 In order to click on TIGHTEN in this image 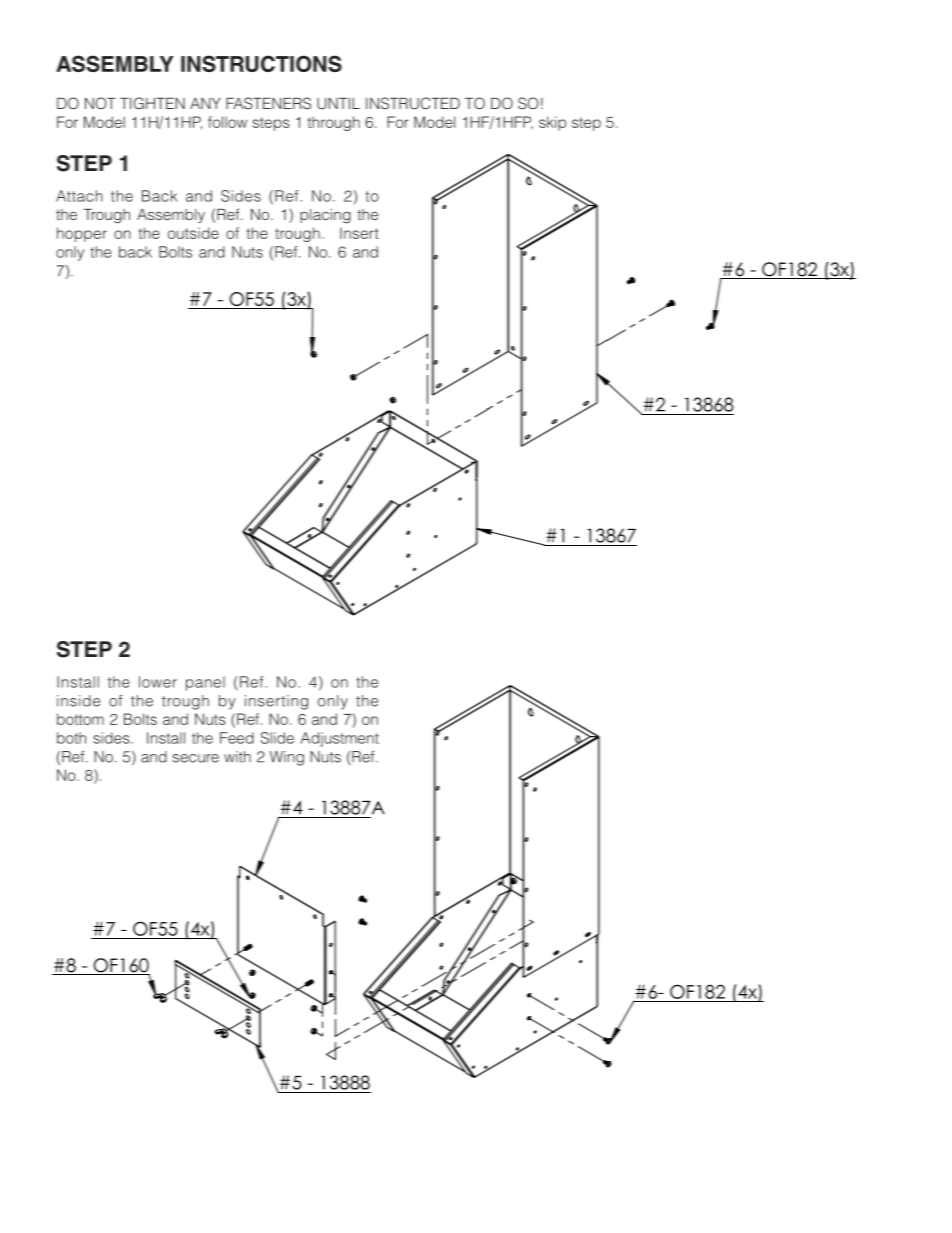, I will do `click(152, 103)`.
